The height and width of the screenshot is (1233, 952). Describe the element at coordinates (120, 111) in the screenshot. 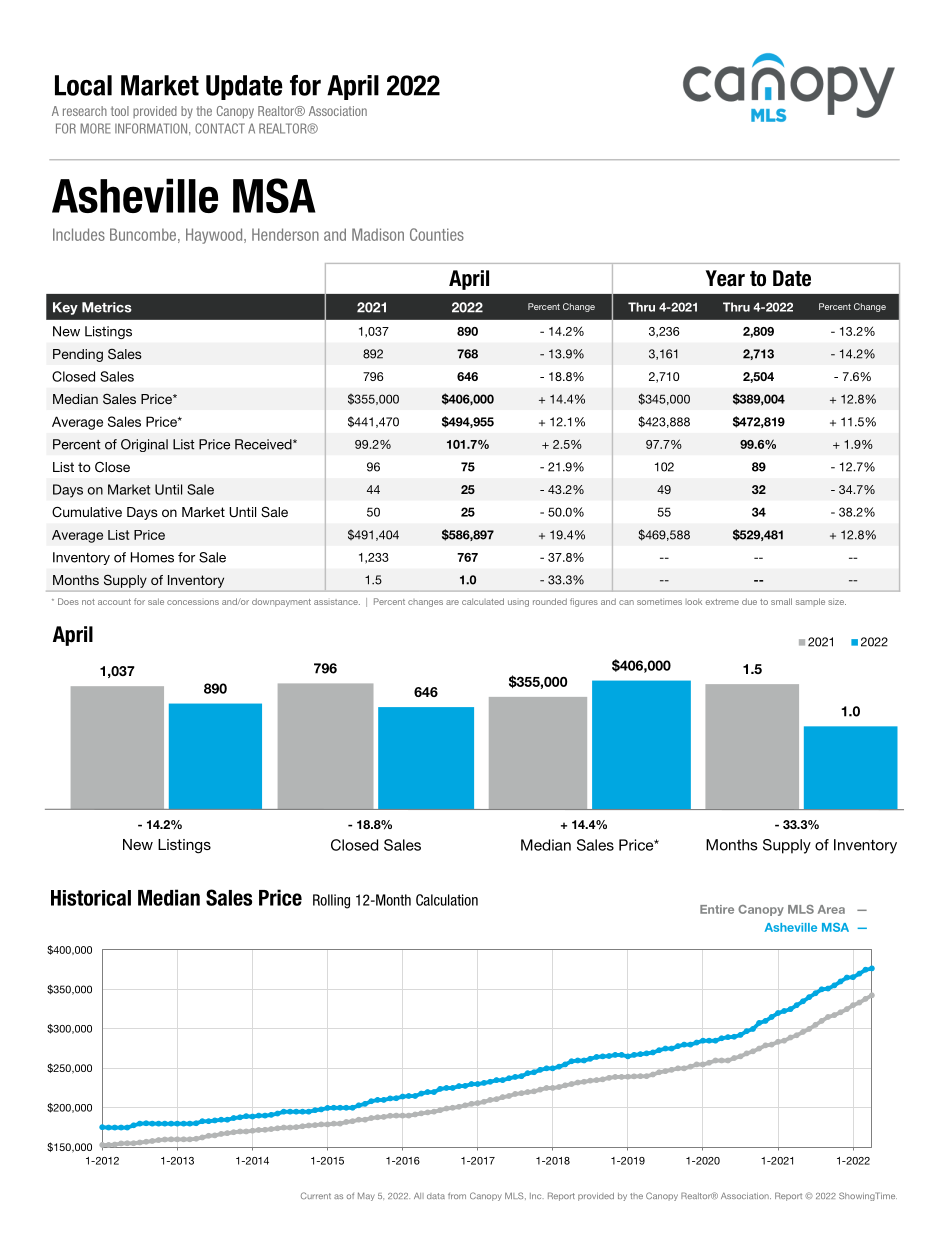

I see `tool` at that location.
